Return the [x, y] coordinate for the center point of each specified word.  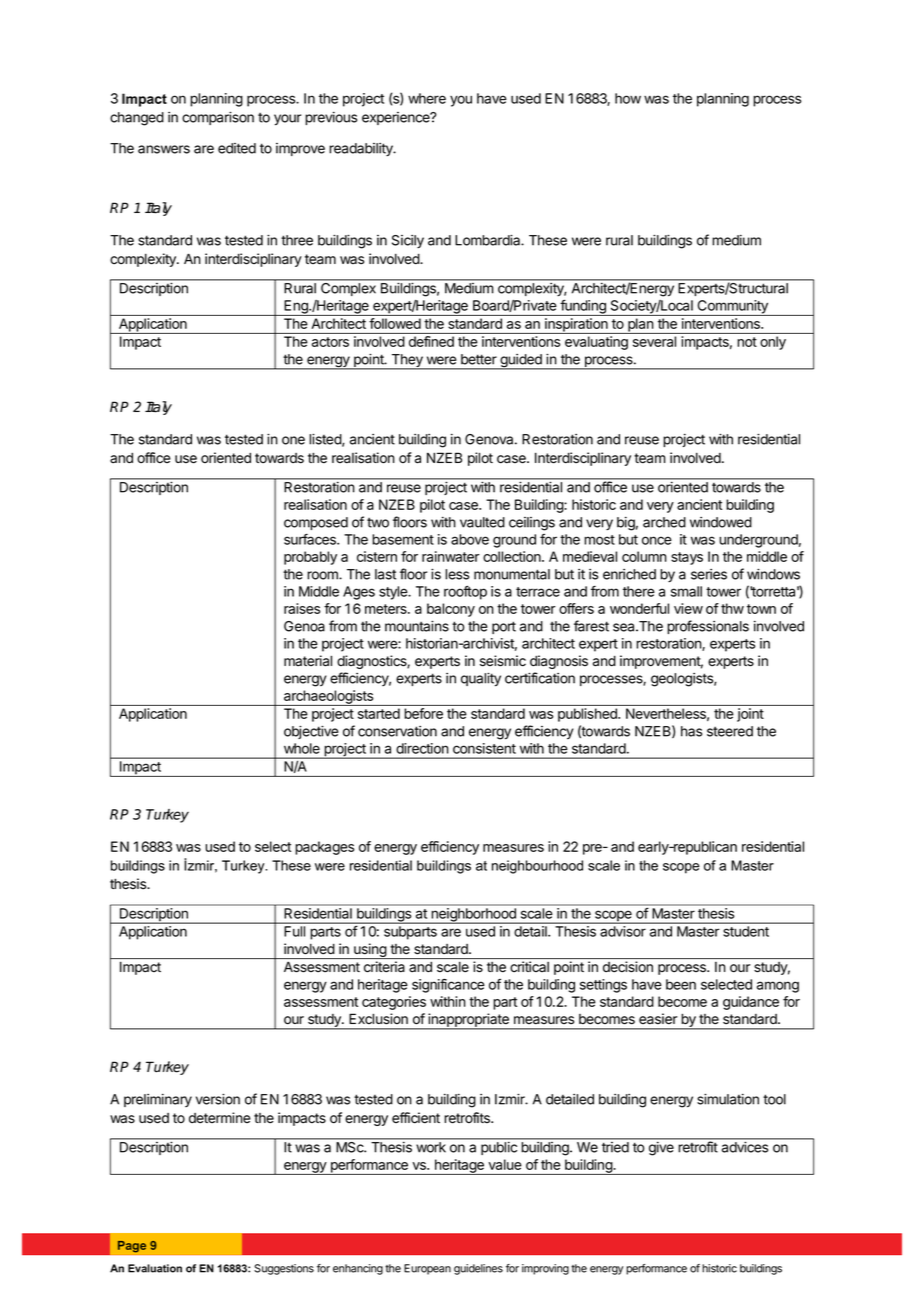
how [628, 98]
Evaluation [155, 1268]
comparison [218, 118]
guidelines [478, 1269]
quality [481, 679]
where [427, 98]
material [308, 661]
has [691, 731]
